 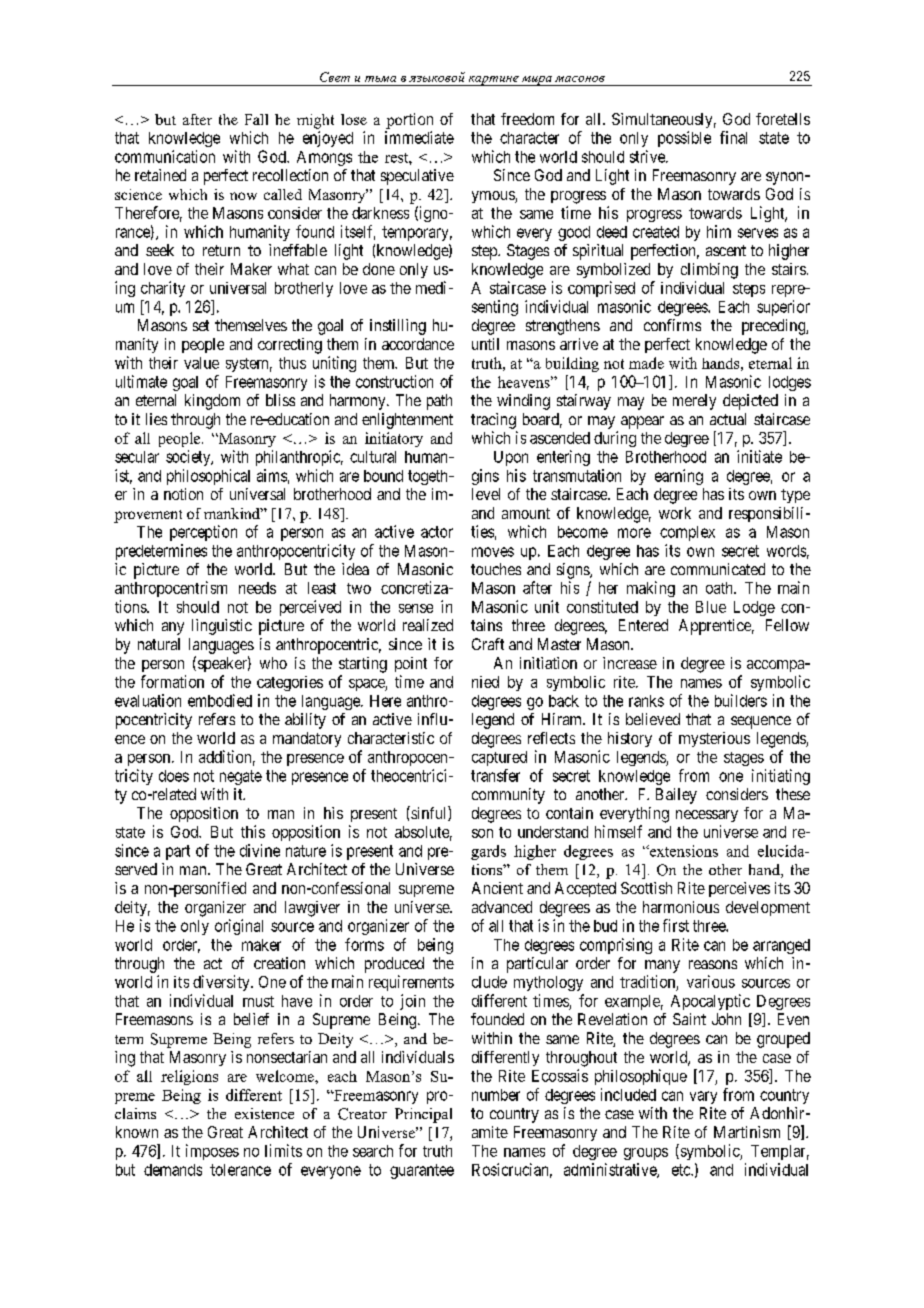 What do you see at coordinates (212, 1152) in the screenshot?
I see `imposes` at bounding box center [212, 1152].
